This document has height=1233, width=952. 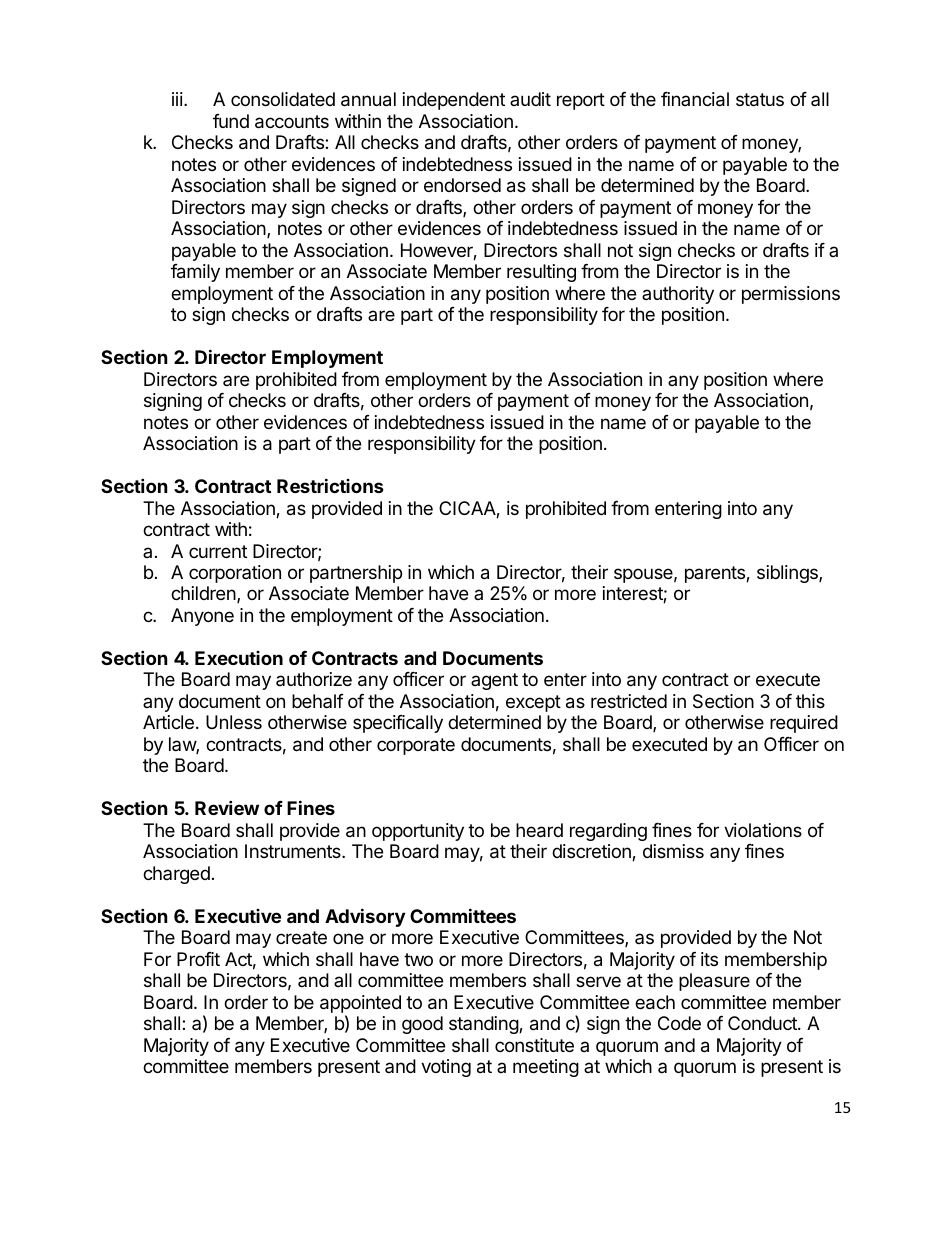 What do you see at coordinates (494, 681) in the document?
I see `agent` at bounding box center [494, 681].
